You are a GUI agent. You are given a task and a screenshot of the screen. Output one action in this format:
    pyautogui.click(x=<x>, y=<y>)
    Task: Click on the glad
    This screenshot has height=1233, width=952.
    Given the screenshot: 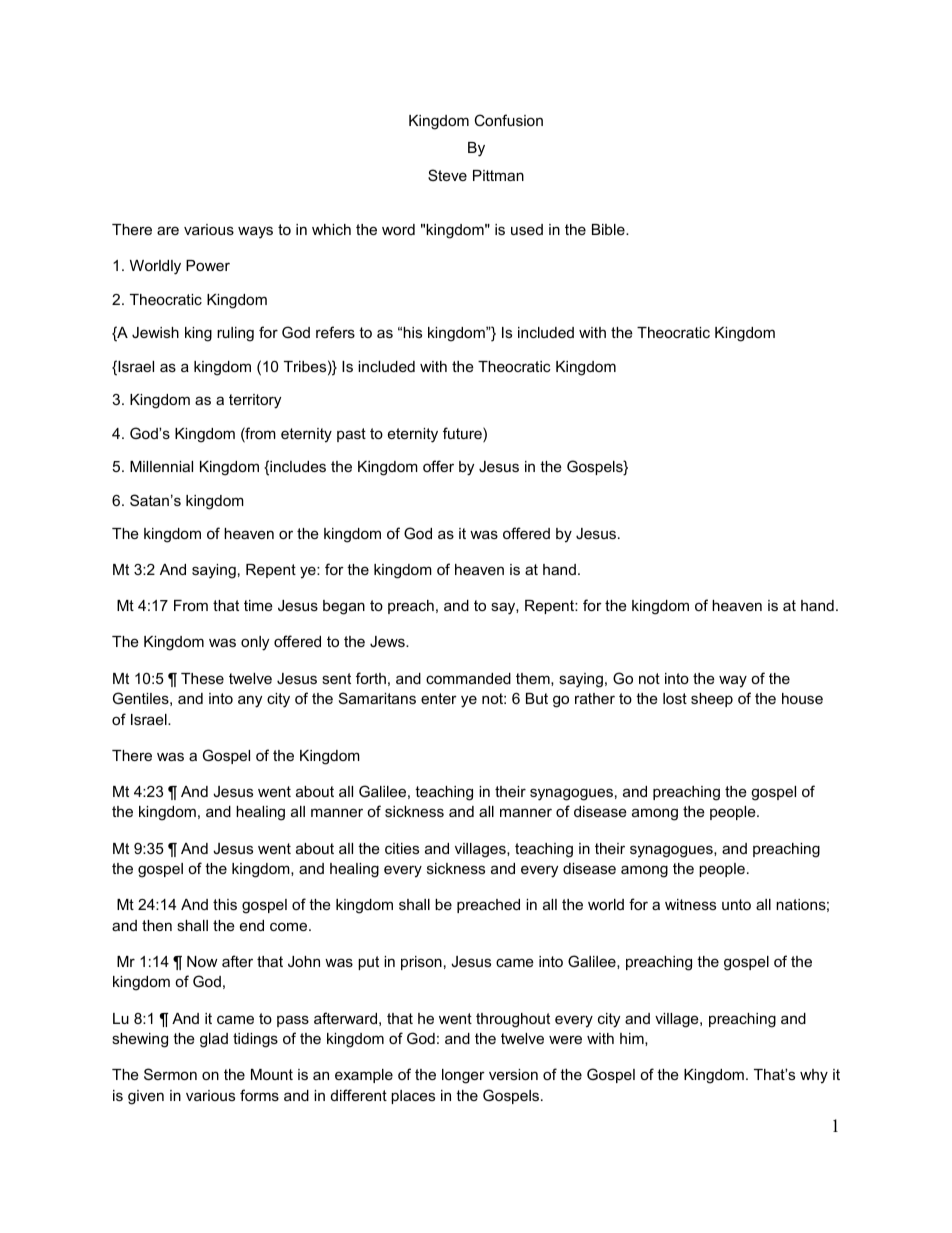 What is the action you would take?
    pyautogui.click(x=214, y=1040)
